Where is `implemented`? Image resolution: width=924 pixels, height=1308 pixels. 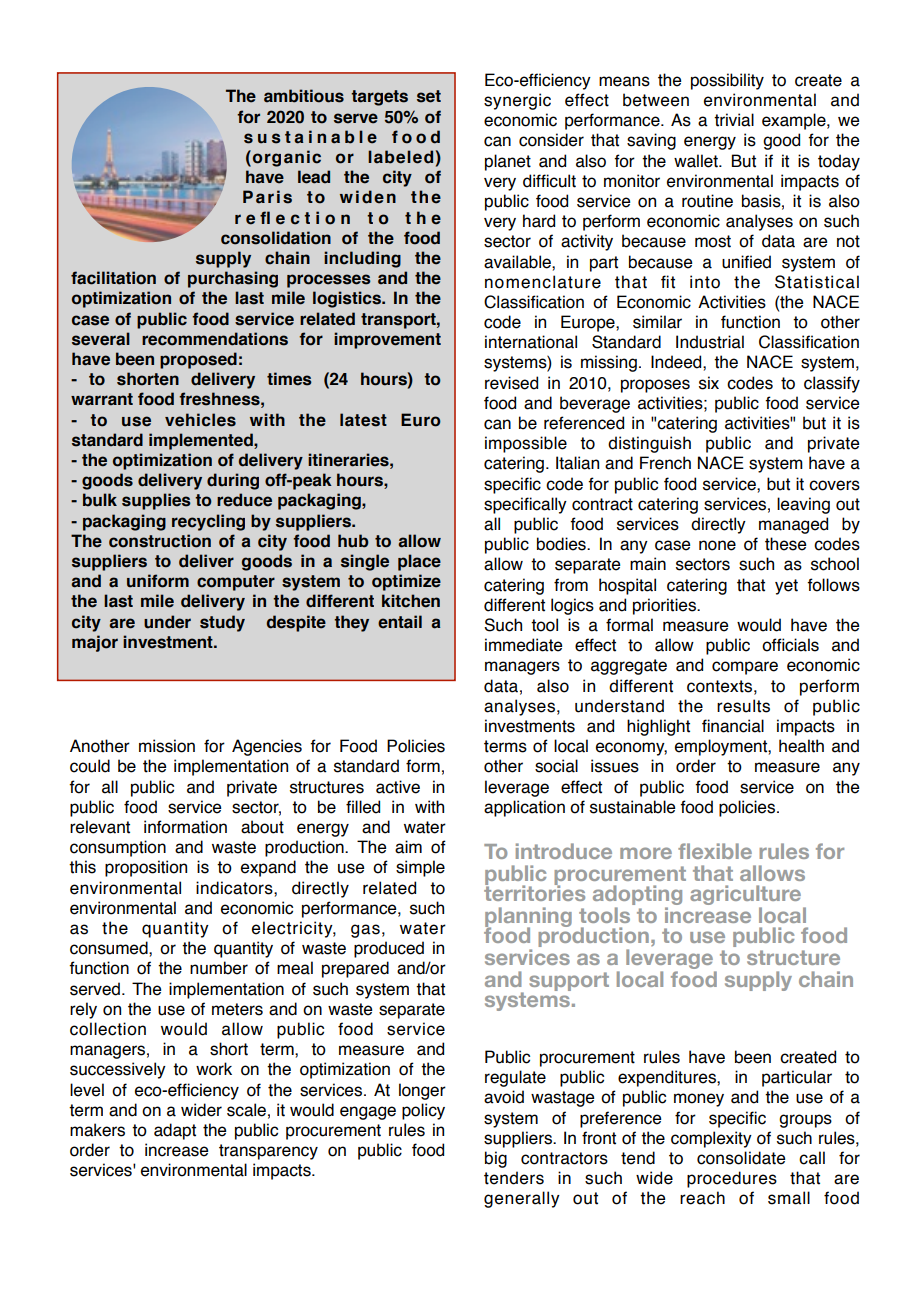 implemented is located at coordinates (202, 441).
